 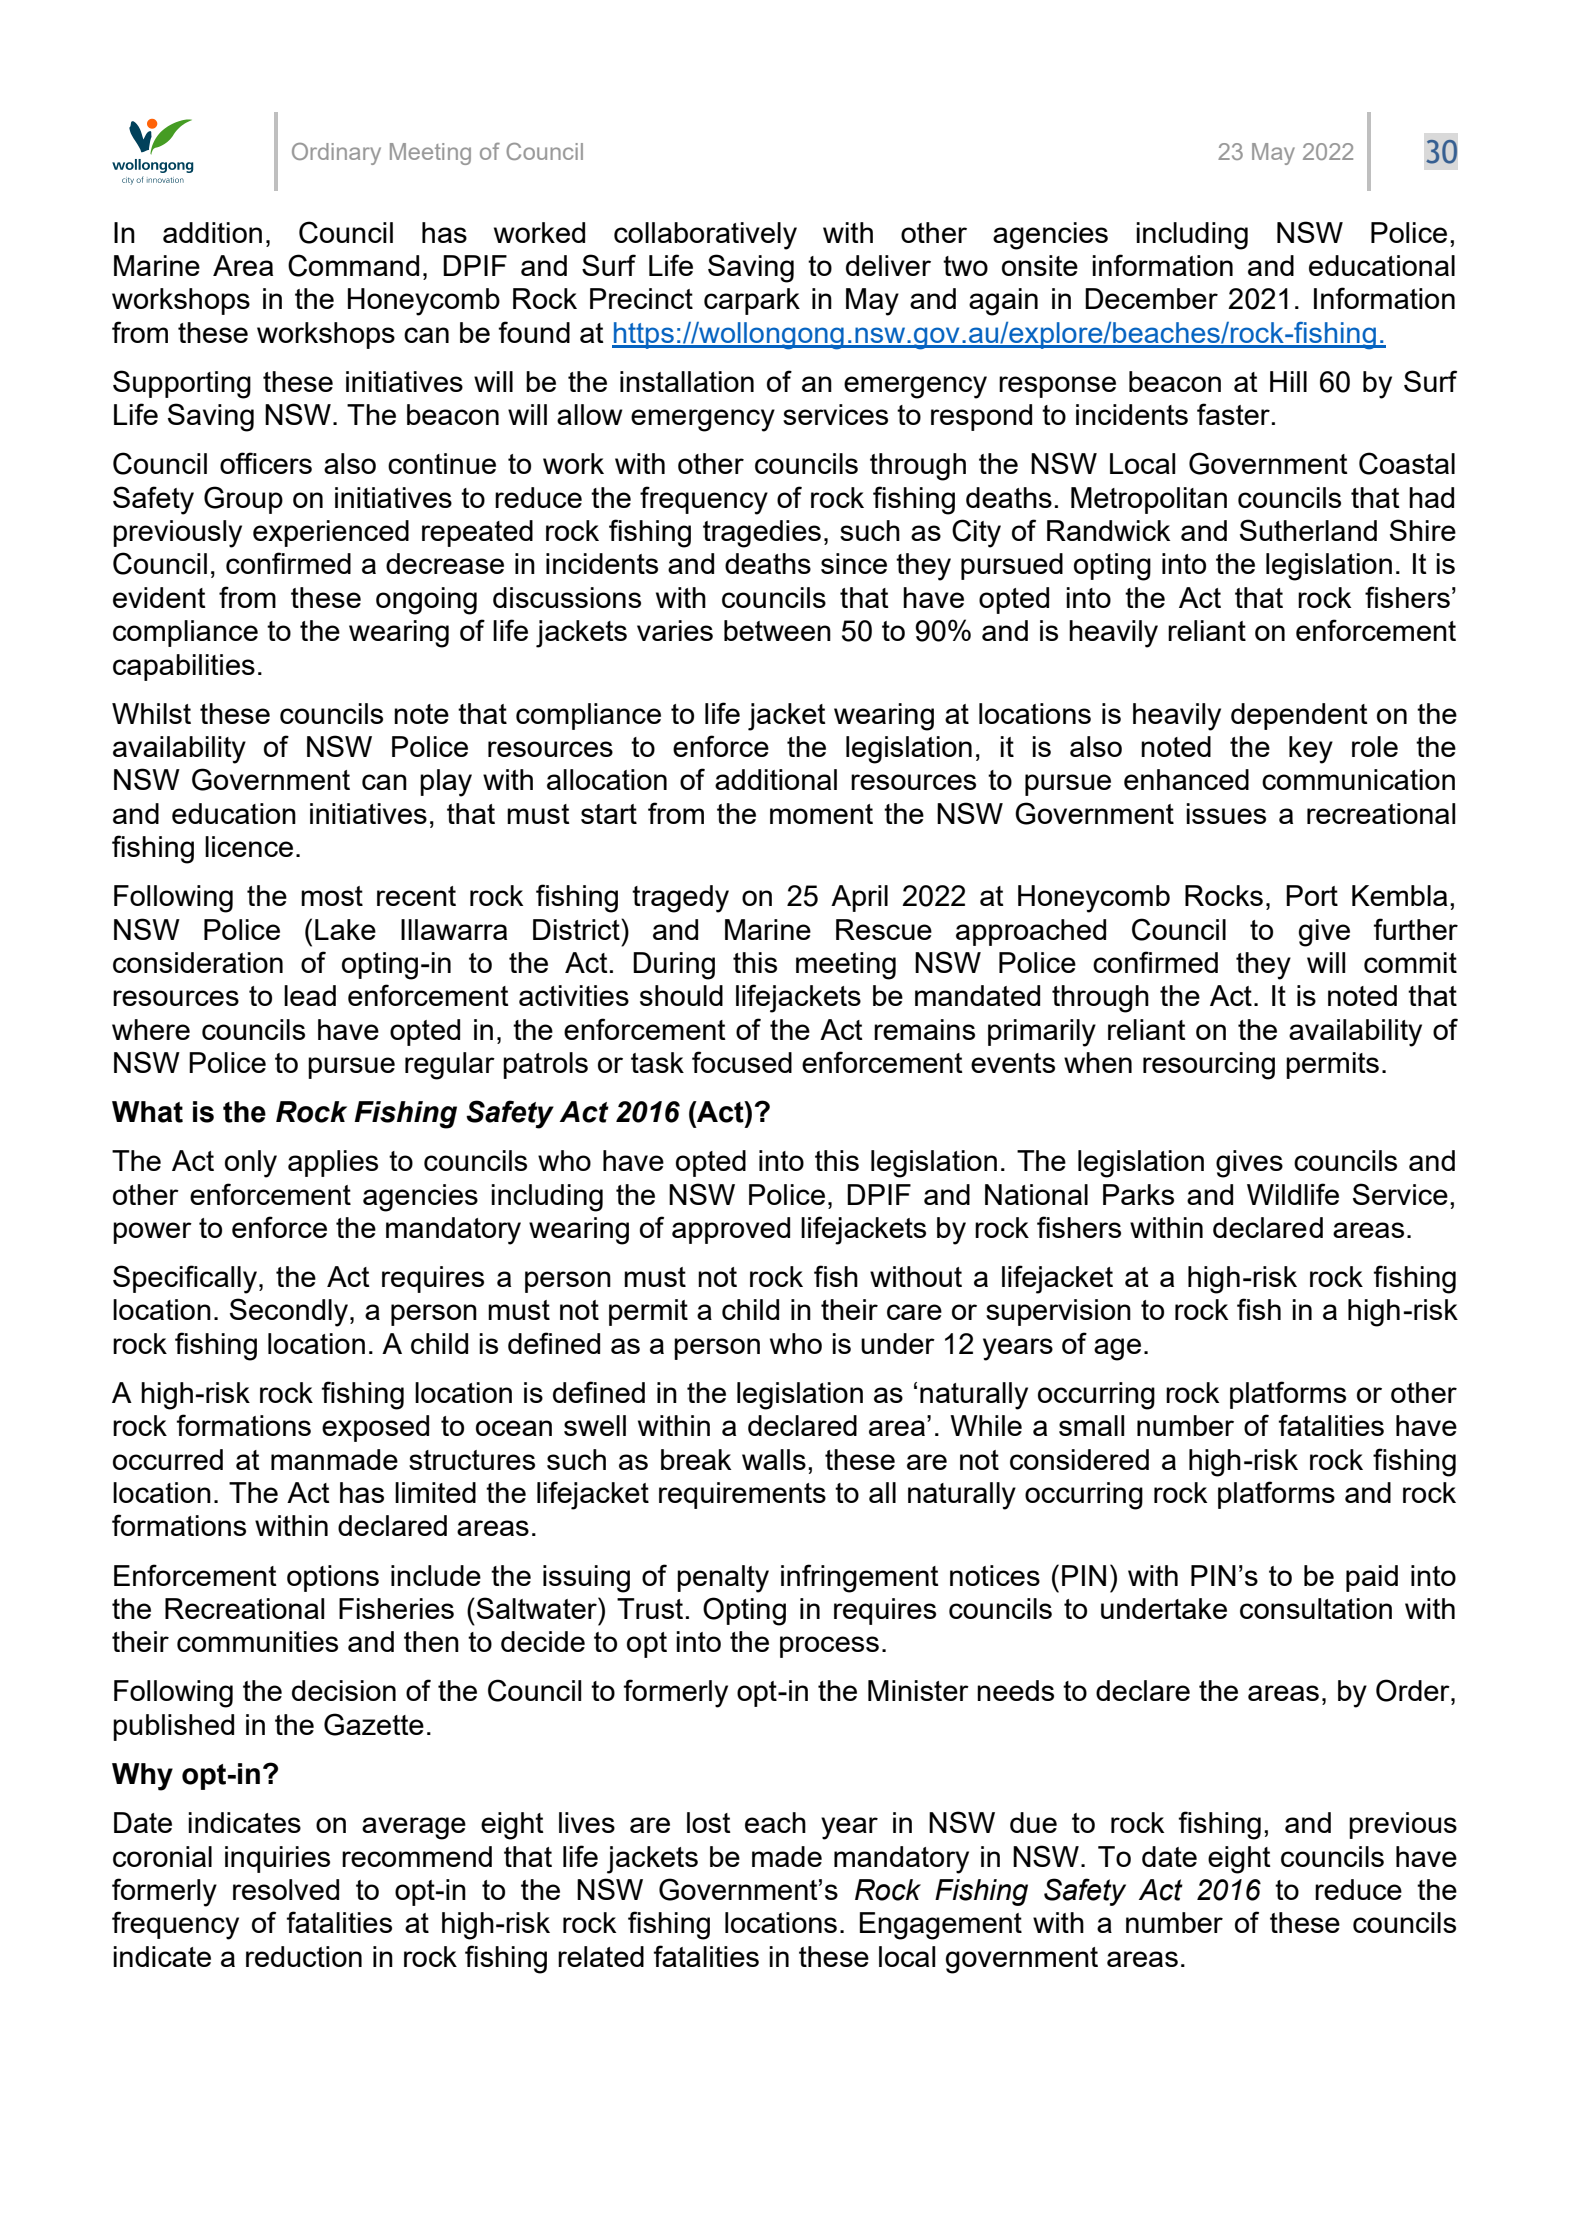 What do you see at coordinates (709, 1822) in the screenshot?
I see `lost` at bounding box center [709, 1822].
